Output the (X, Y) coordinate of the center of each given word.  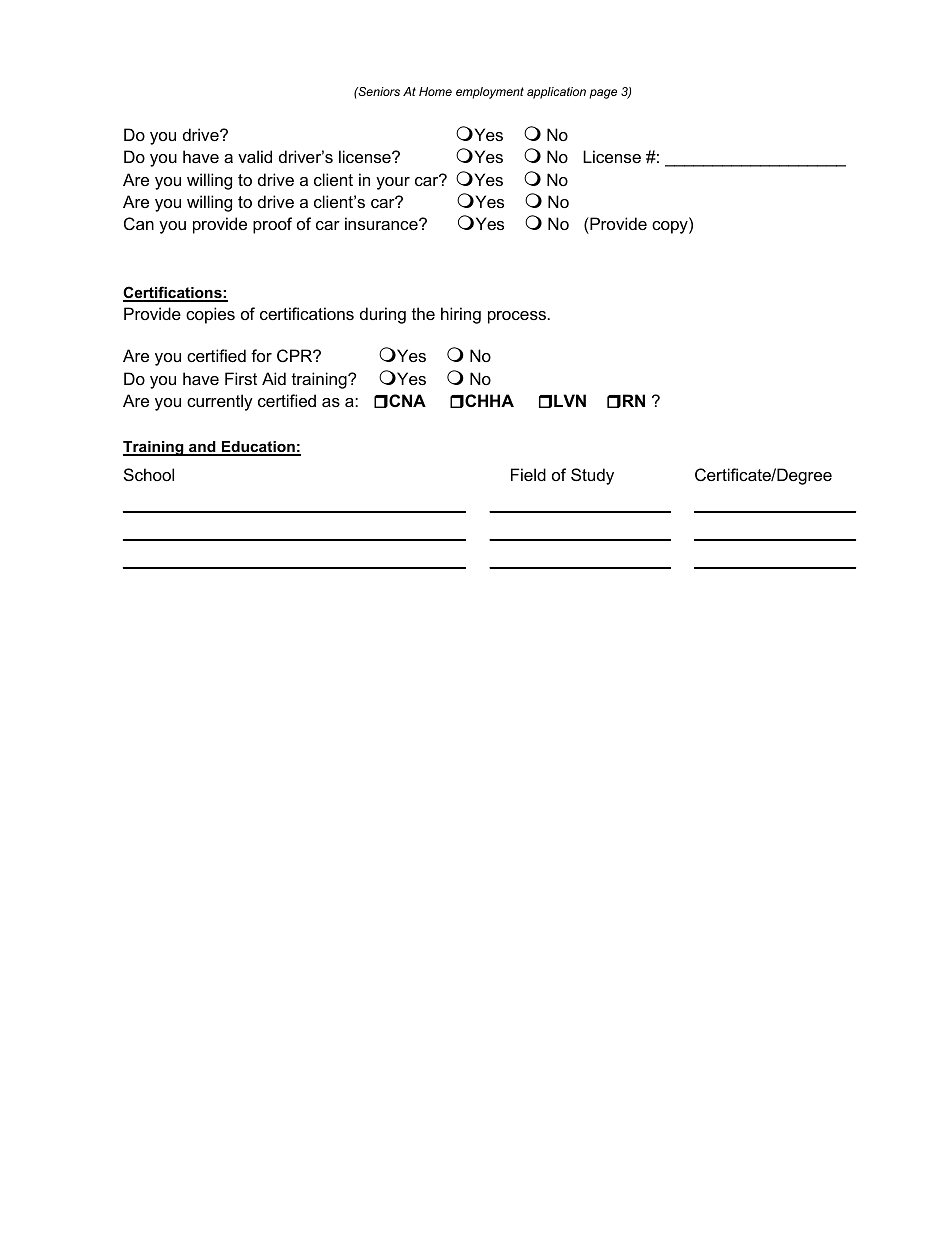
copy (671, 227)
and (202, 448)
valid (255, 156)
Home (435, 91)
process (517, 317)
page (603, 94)
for (261, 355)
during (383, 315)
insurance (382, 223)
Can (139, 223)
